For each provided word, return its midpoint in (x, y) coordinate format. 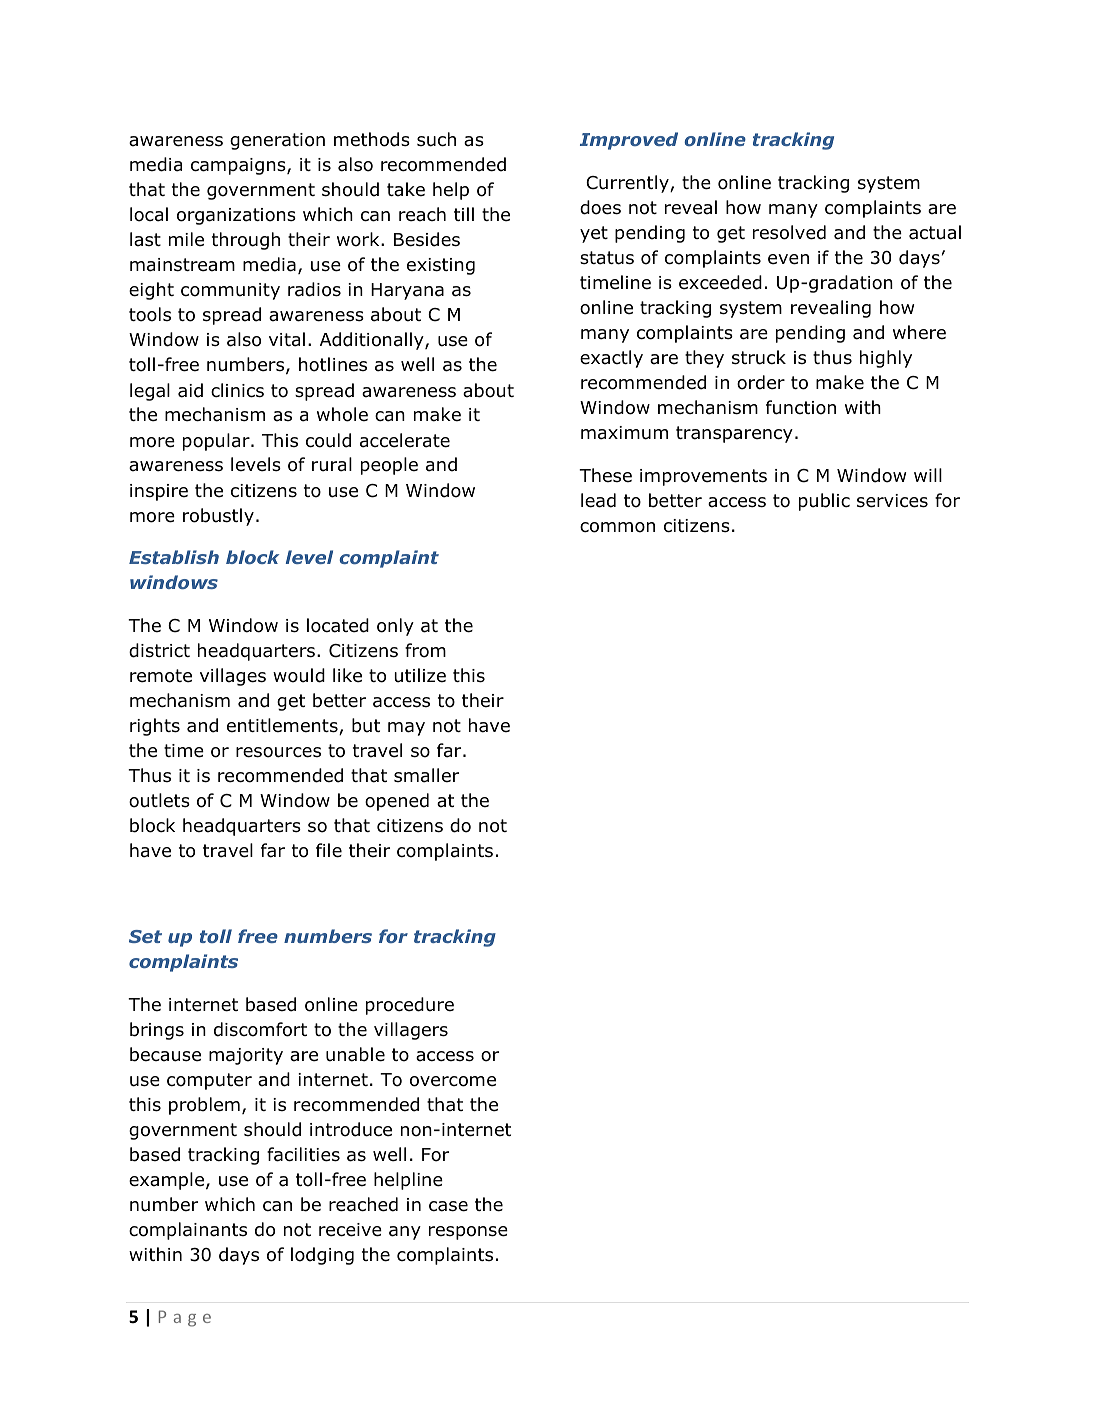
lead (598, 500)
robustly (218, 517)
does (600, 207)
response (468, 1233)
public (824, 502)
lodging (322, 1256)
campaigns (239, 166)
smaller (426, 775)
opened (397, 802)
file (329, 850)
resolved (789, 232)
